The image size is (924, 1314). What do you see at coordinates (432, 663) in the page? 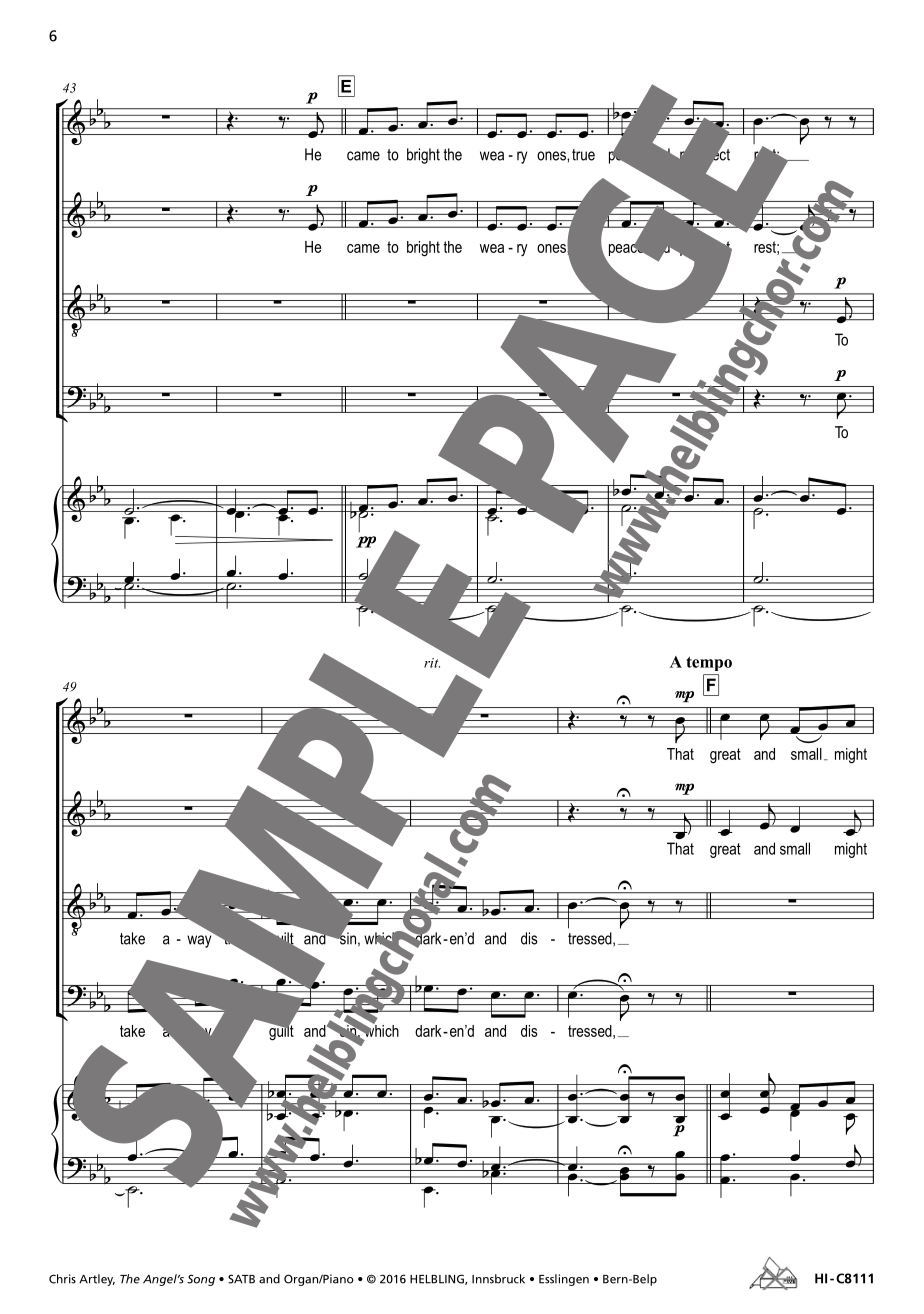
I see `rit` at bounding box center [432, 663].
